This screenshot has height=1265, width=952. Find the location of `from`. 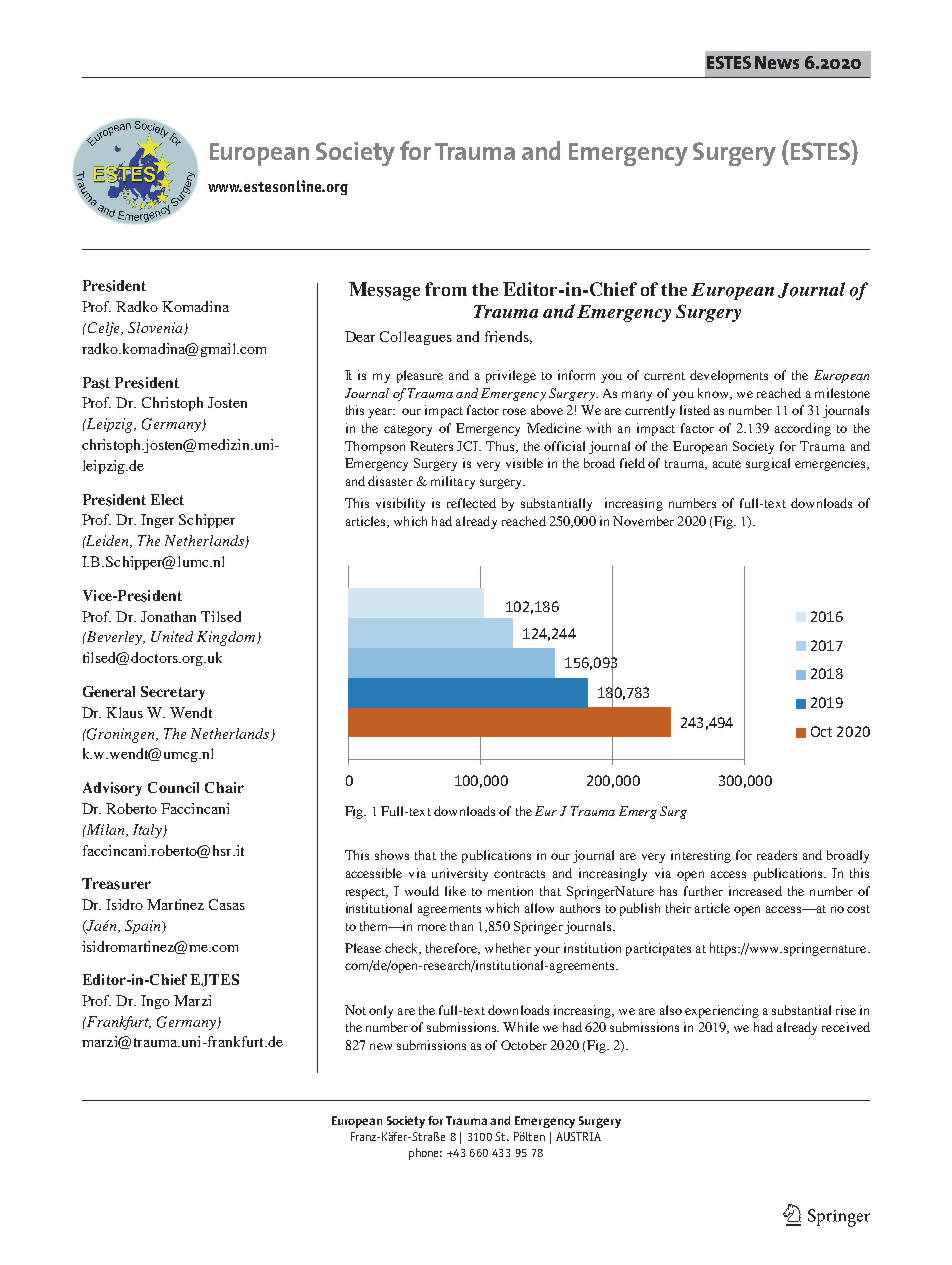

from is located at coordinates (446, 289).
